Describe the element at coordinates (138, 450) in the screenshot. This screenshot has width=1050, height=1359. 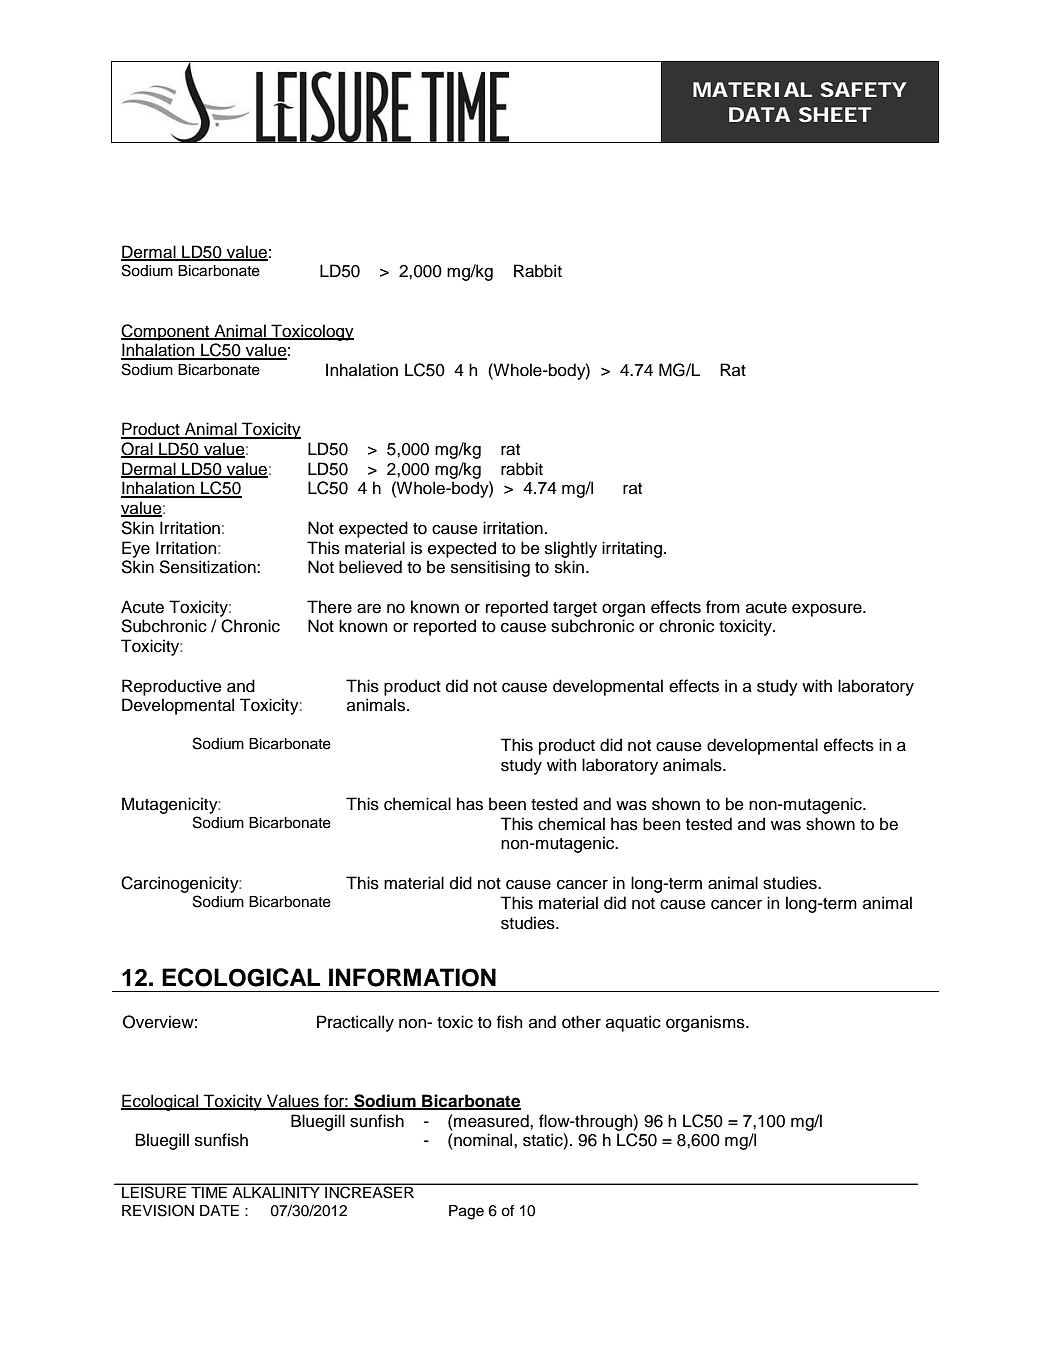
I see `Oral` at that location.
